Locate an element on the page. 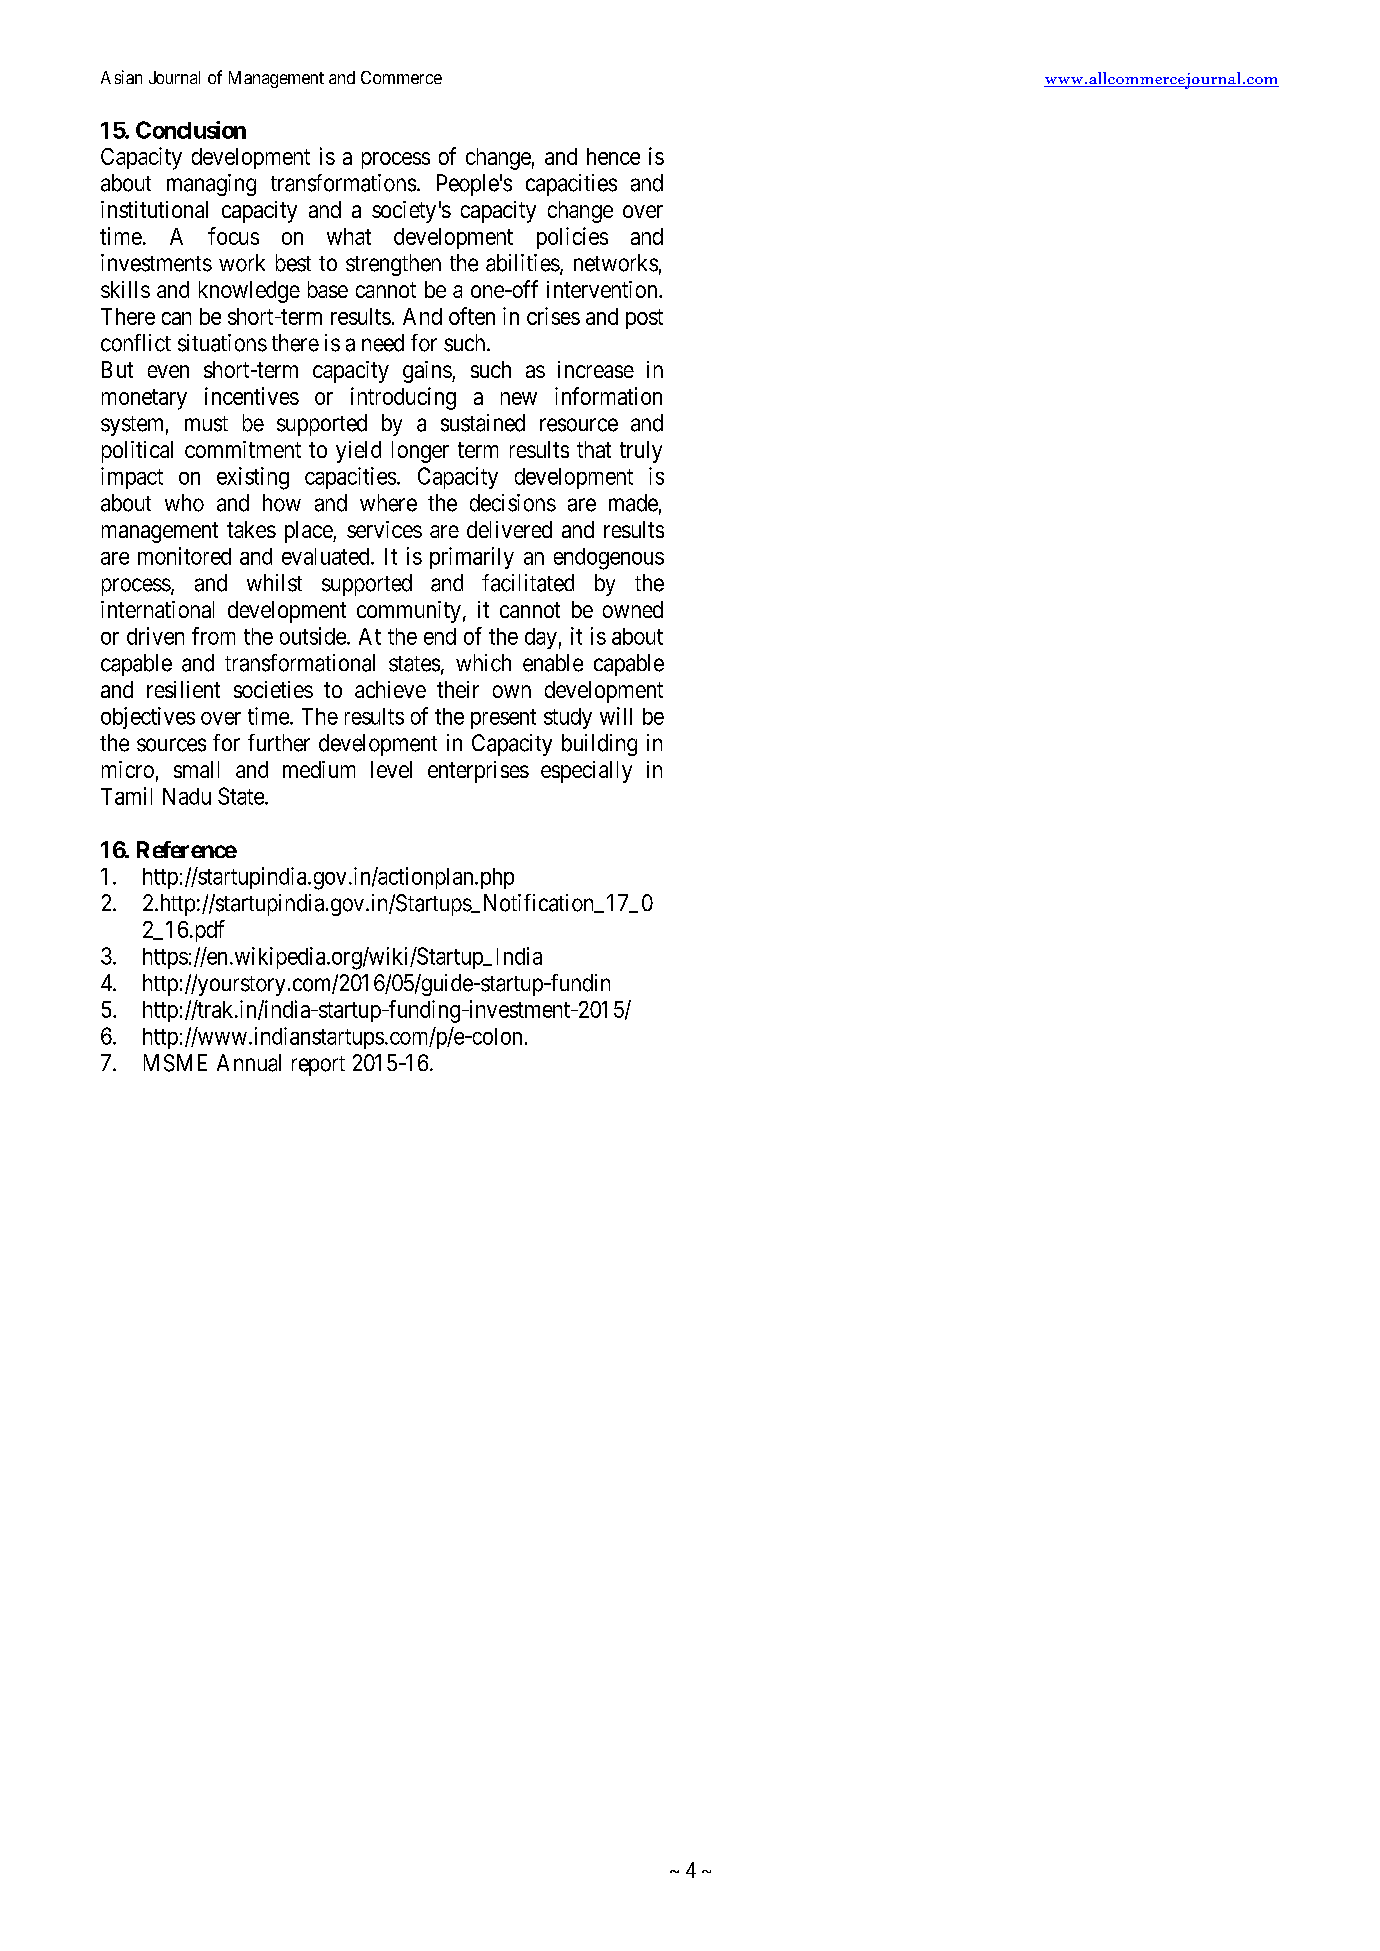 This page has width=1380, height=1951. level is located at coordinates (391, 769).
